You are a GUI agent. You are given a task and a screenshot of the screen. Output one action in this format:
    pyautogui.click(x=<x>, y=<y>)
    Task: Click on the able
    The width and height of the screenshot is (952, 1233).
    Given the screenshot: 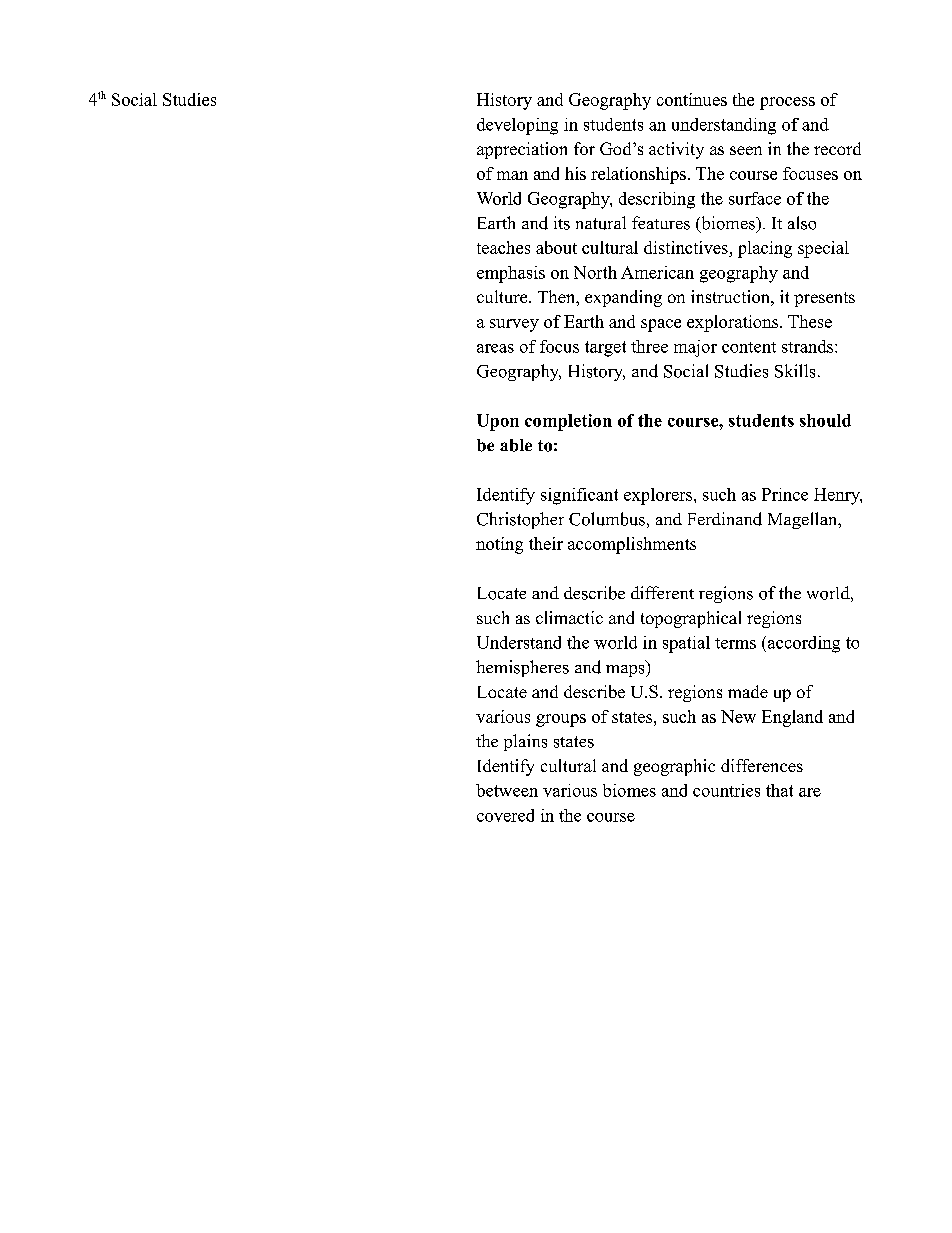 What is the action you would take?
    pyautogui.click(x=516, y=445)
